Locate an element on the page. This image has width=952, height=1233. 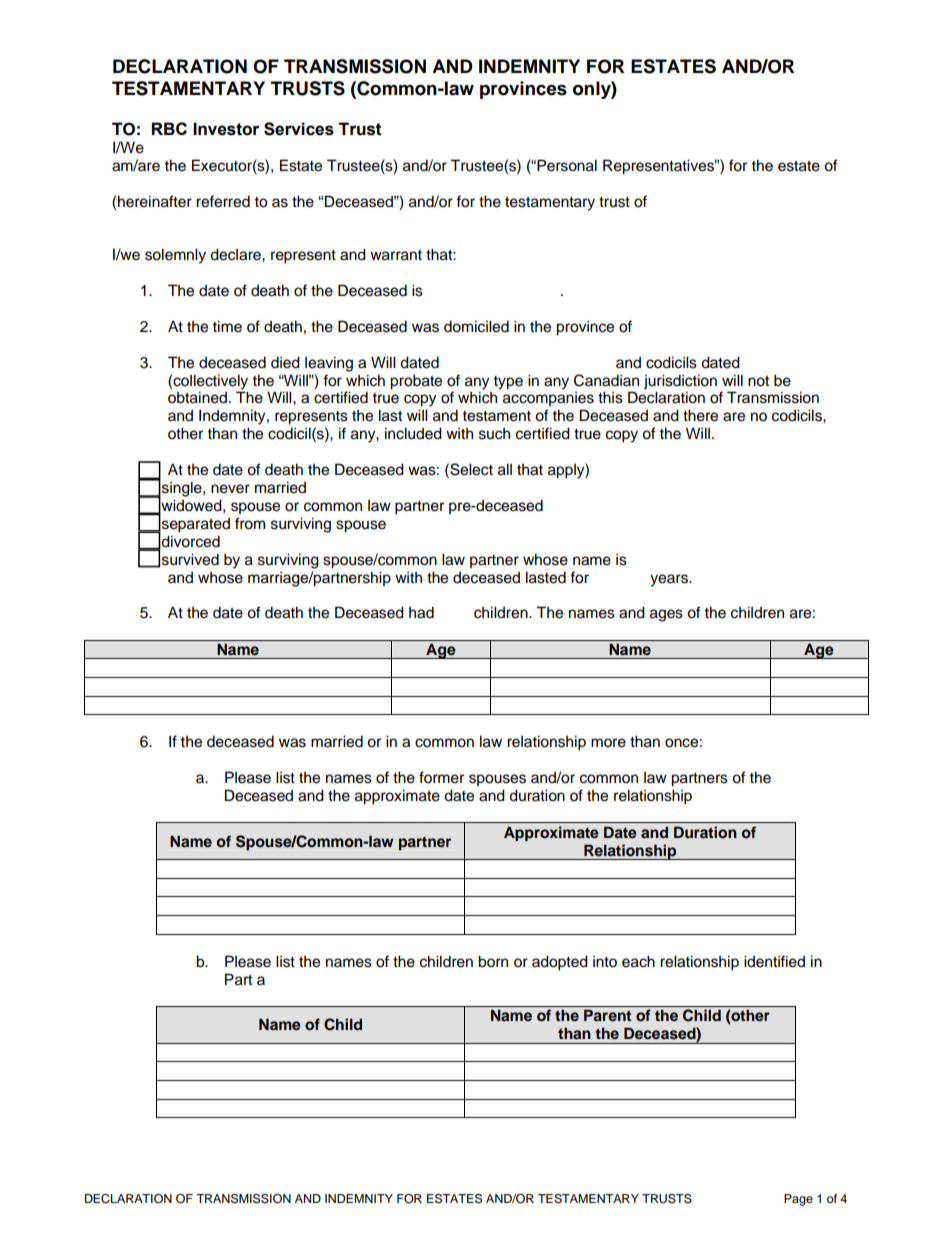
had is located at coordinates (421, 612).
